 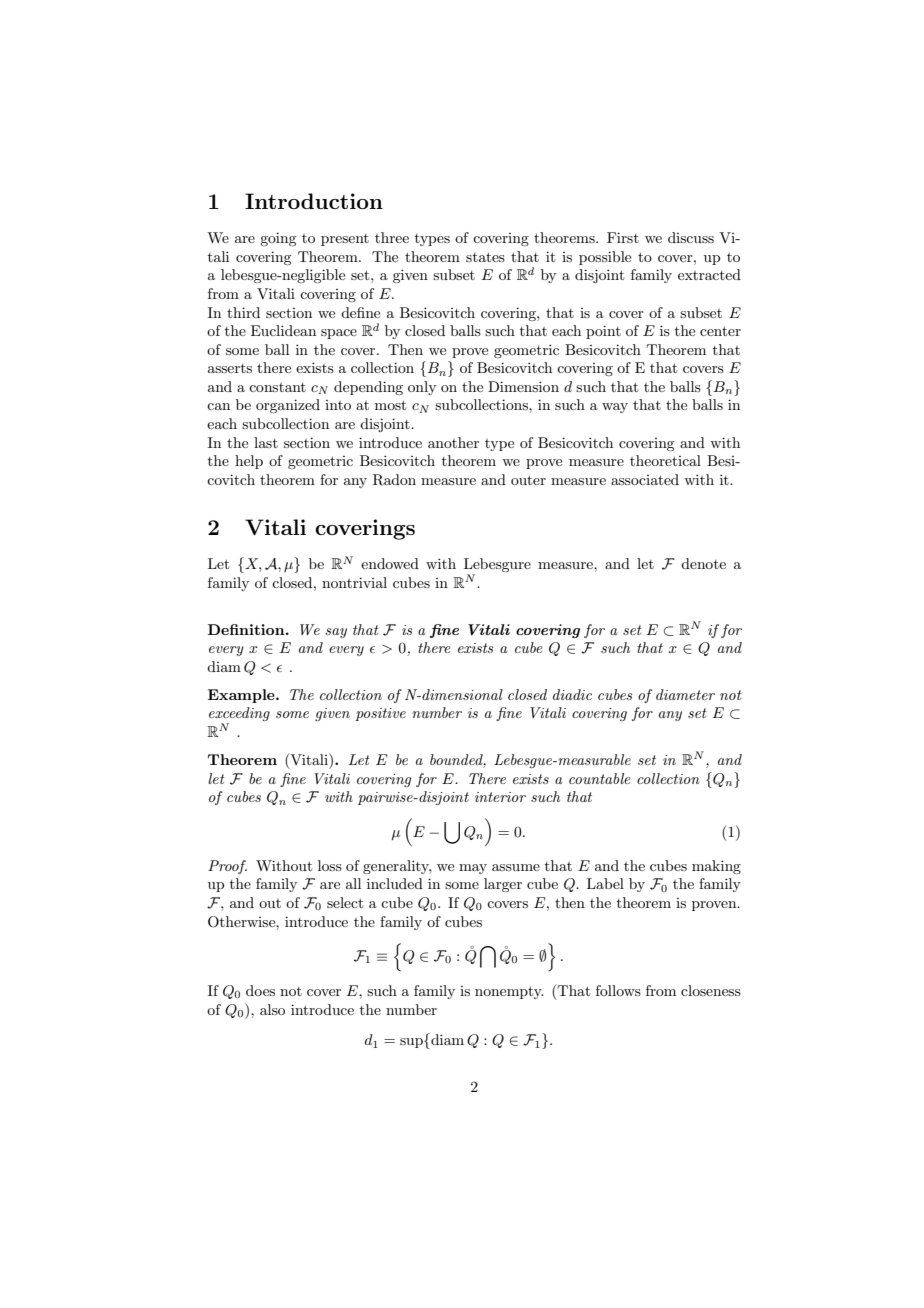 I want to click on endowed, so click(x=390, y=563).
